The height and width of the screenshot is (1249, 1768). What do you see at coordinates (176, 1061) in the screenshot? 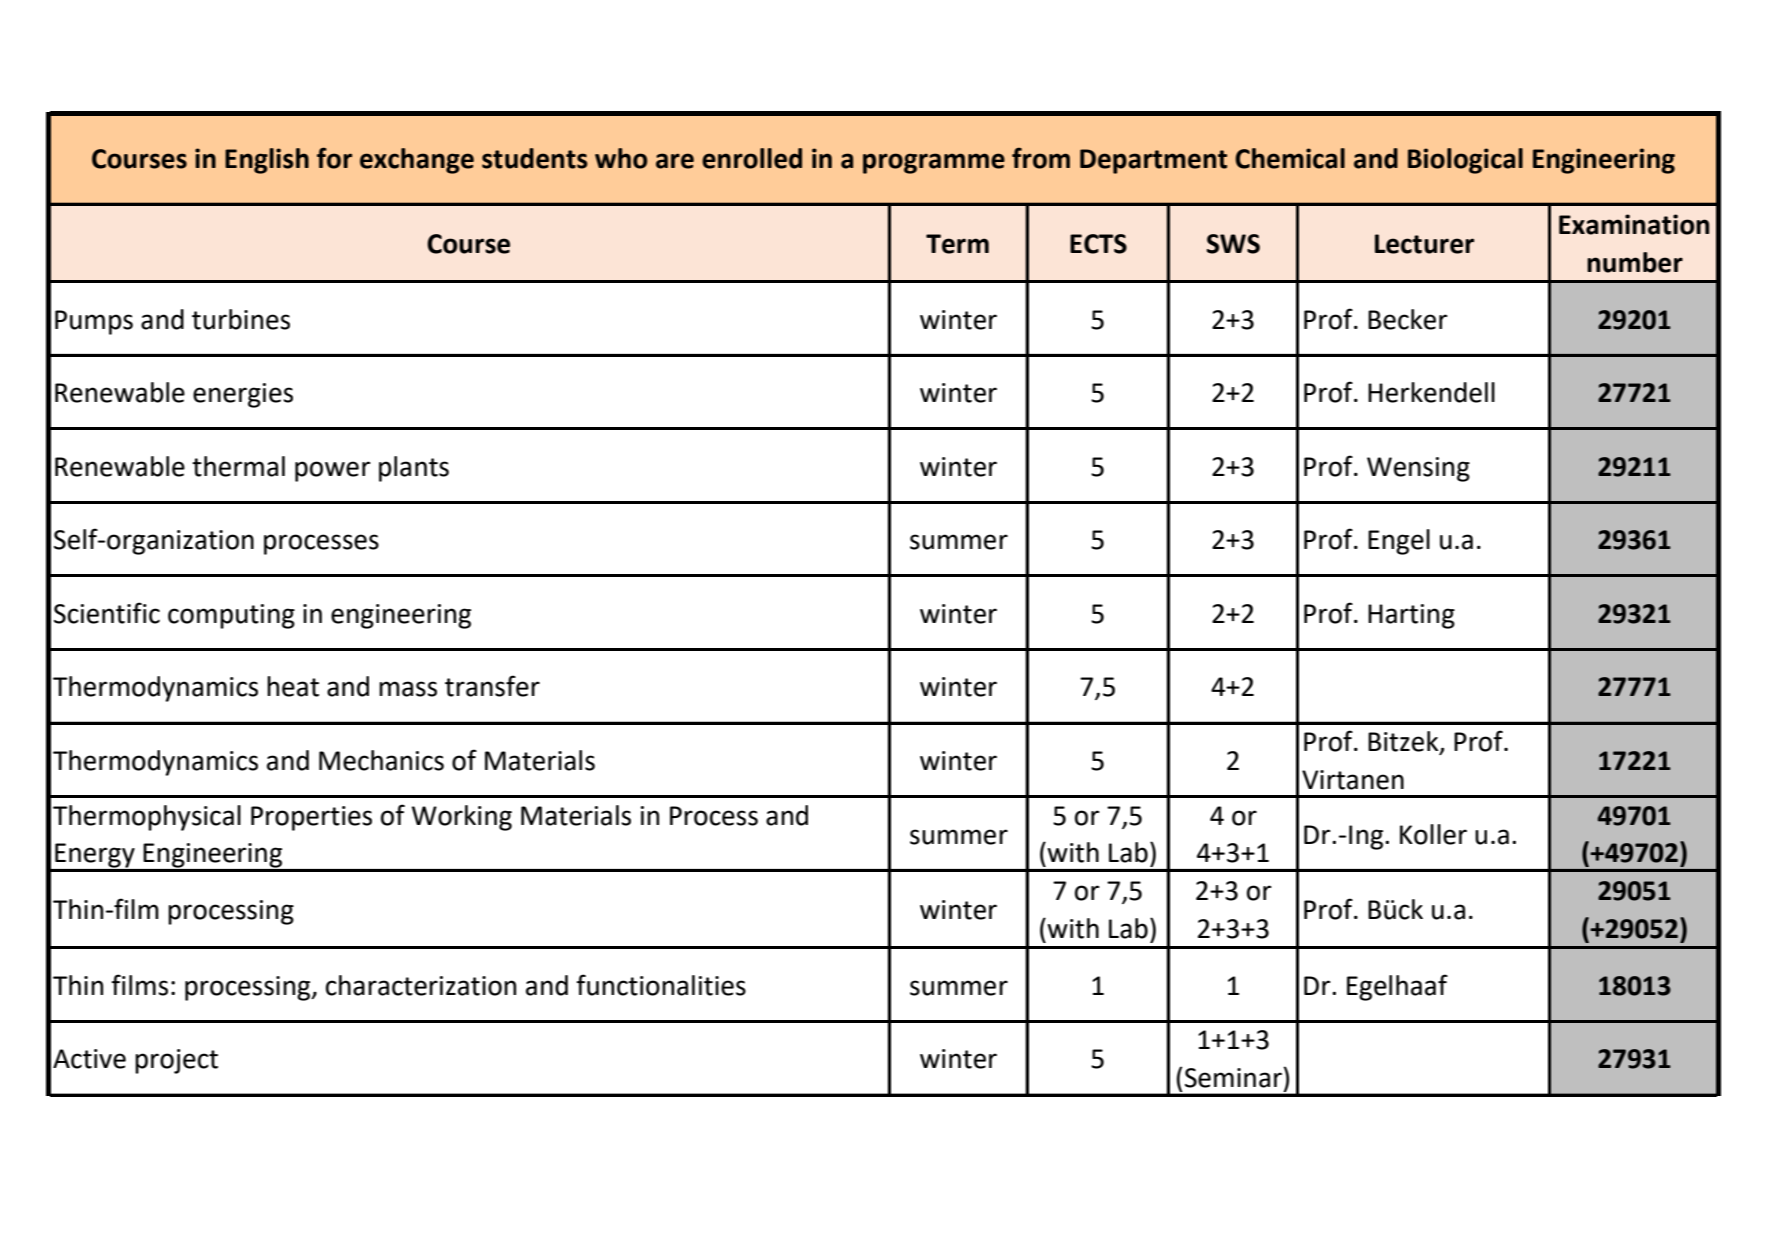
I see `project` at bounding box center [176, 1061].
